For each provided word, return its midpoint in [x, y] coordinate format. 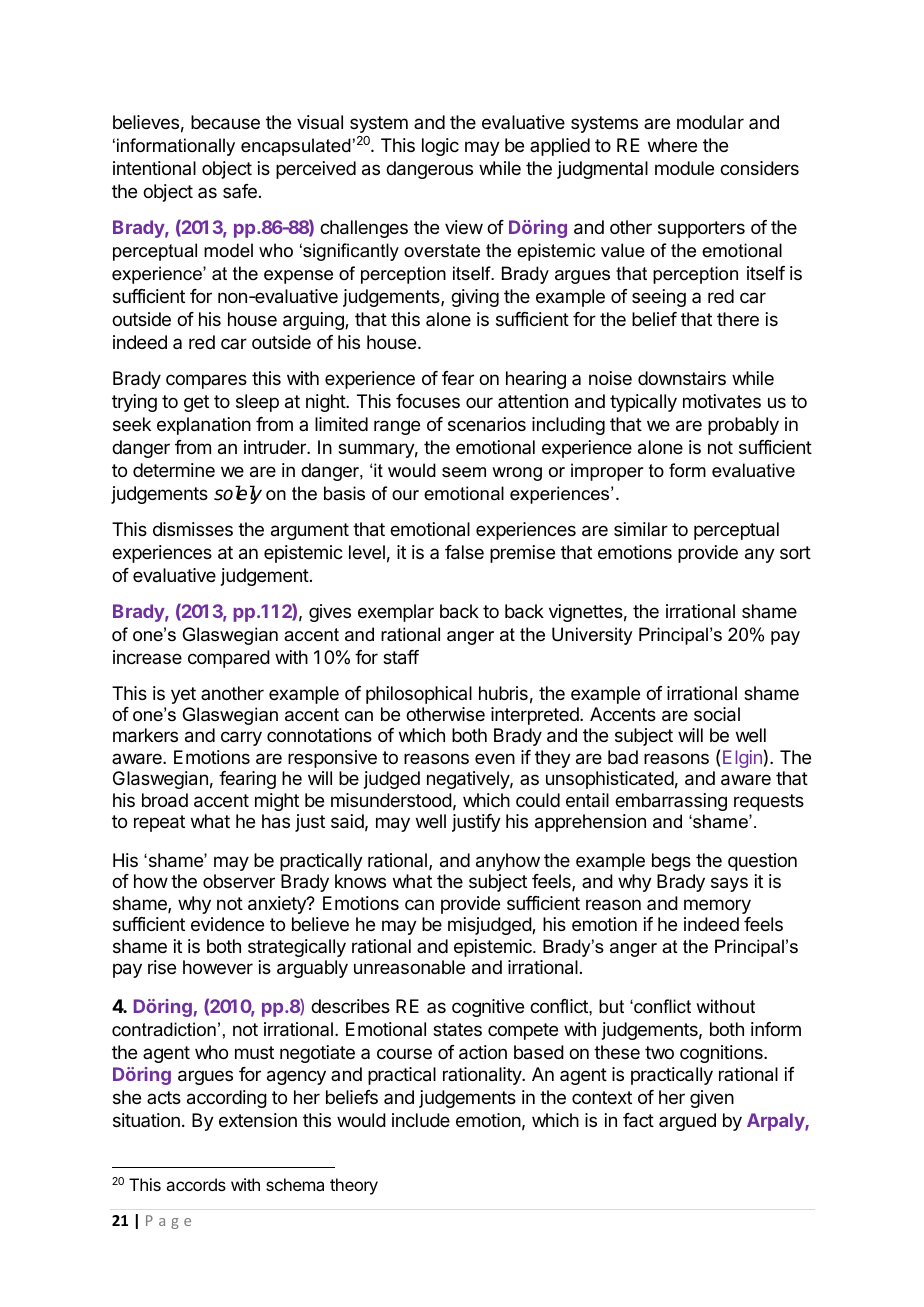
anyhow [508, 862]
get [196, 403]
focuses [428, 401]
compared [229, 659]
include [421, 1120]
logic [440, 147]
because [225, 122]
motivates [722, 401]
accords [196, 1184]
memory [717, 906]
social [717, 714]
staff [401, 657]
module [684, 168]
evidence [227, 924]
